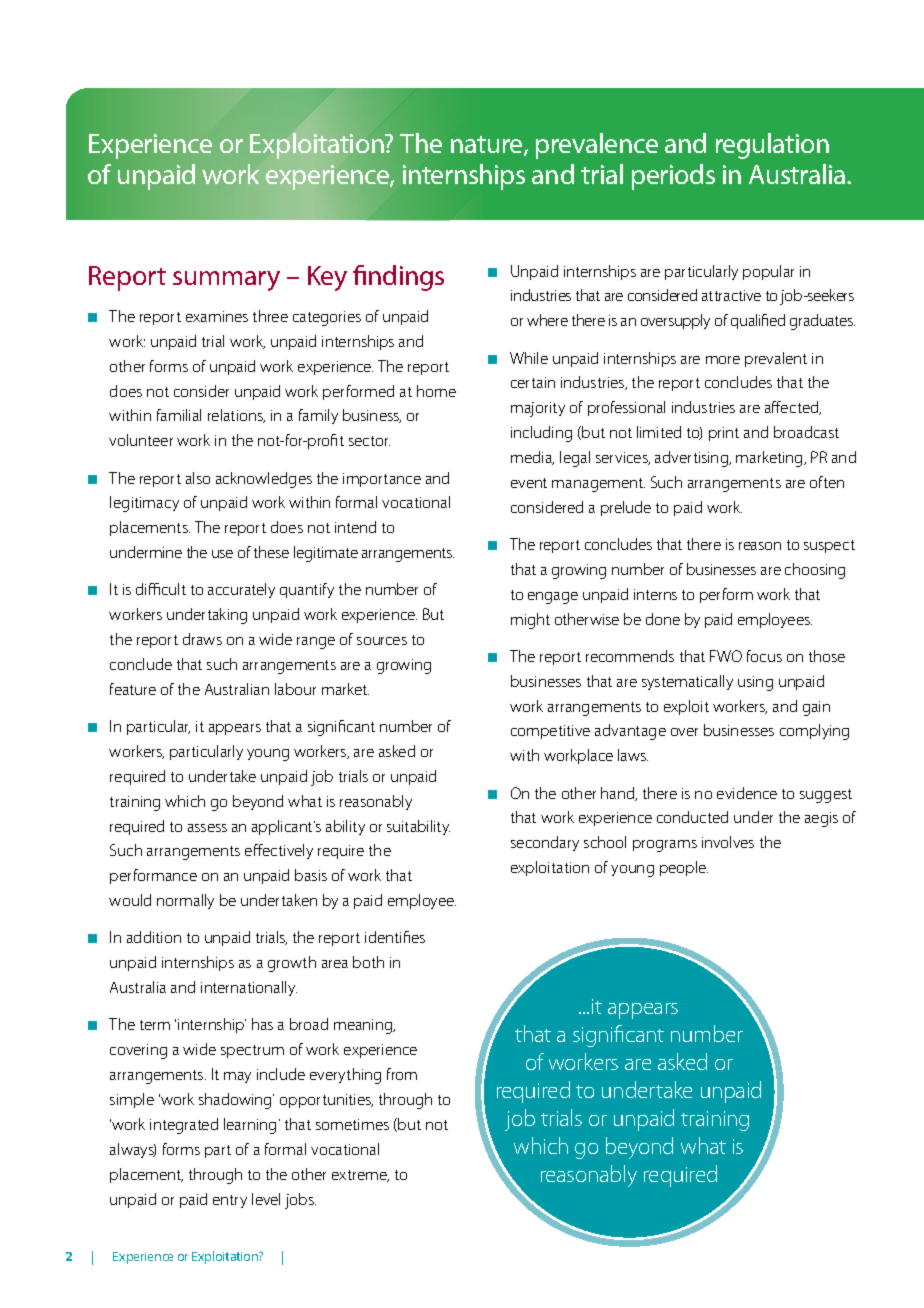 The height and width of the image is (1308, 924). I want to click on from, so click(402, 1074).
